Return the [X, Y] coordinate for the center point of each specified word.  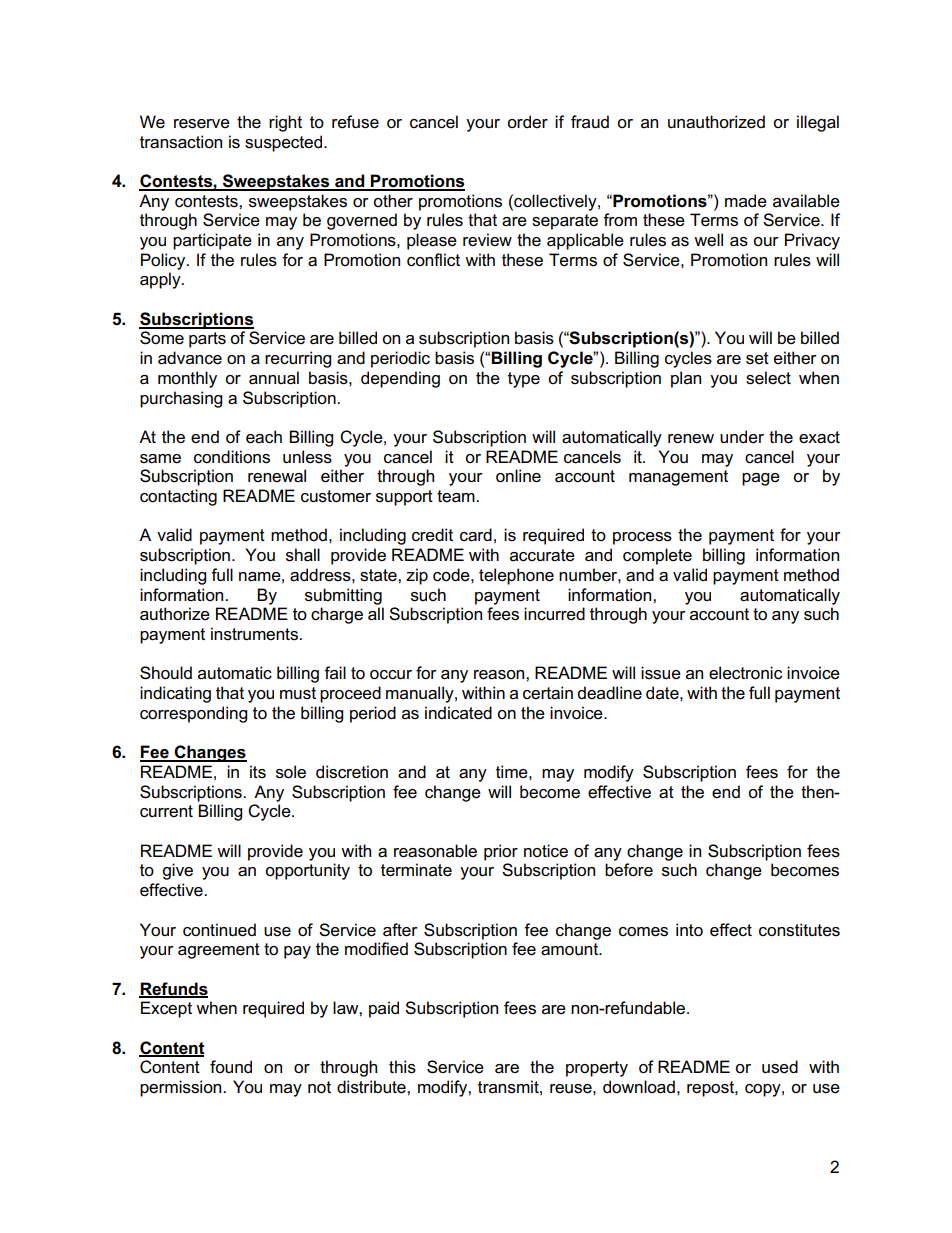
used [780, 1067]
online [518, 476]
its [258, 772]
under [742, 437]
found [231, 1066]
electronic [745, 673]
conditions [232, 457]
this [402, 1067]
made [746, 201]
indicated [458, 713]
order [527, 122]
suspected [285, 143]
